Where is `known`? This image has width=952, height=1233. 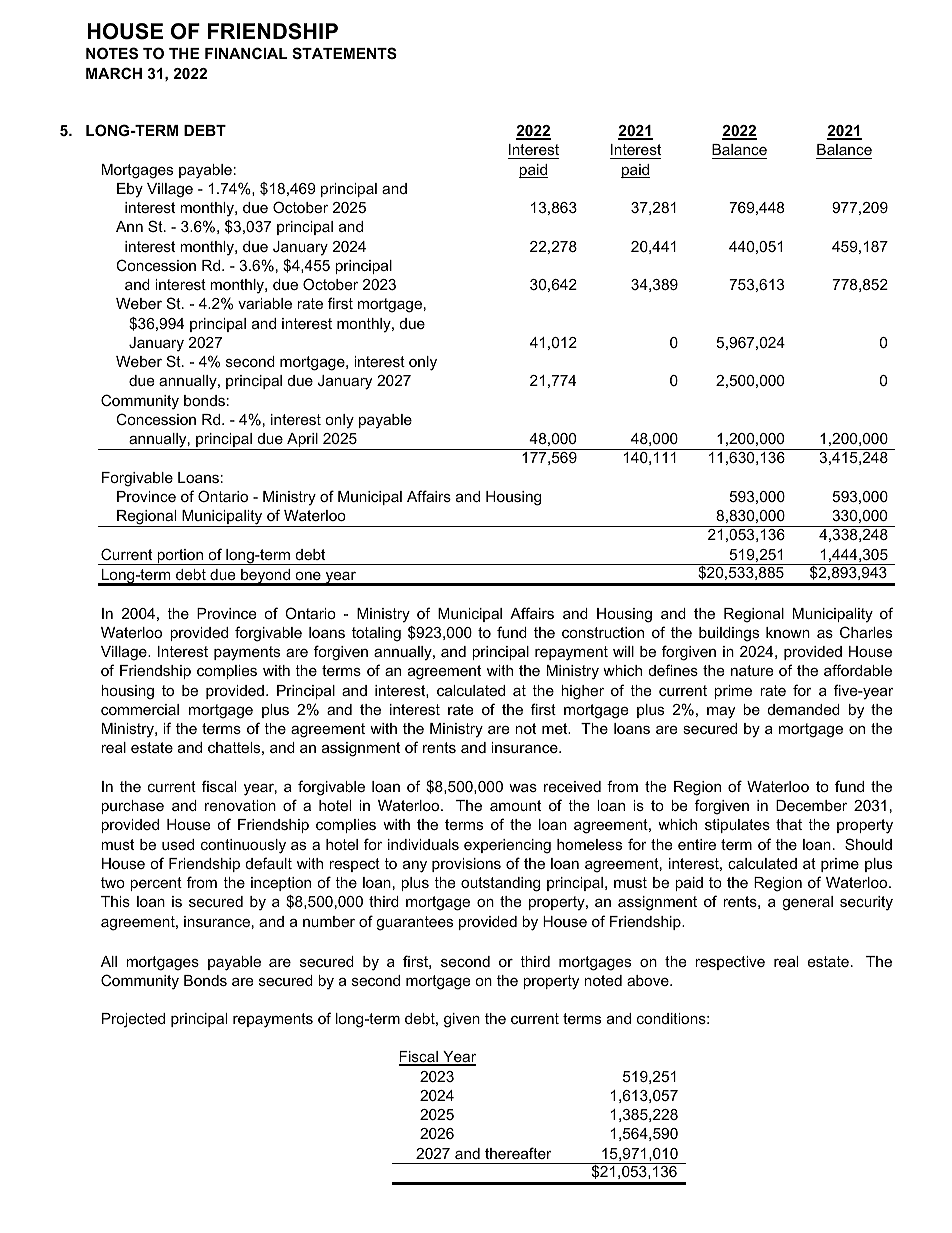 known is located at coordinates (788, 632).
